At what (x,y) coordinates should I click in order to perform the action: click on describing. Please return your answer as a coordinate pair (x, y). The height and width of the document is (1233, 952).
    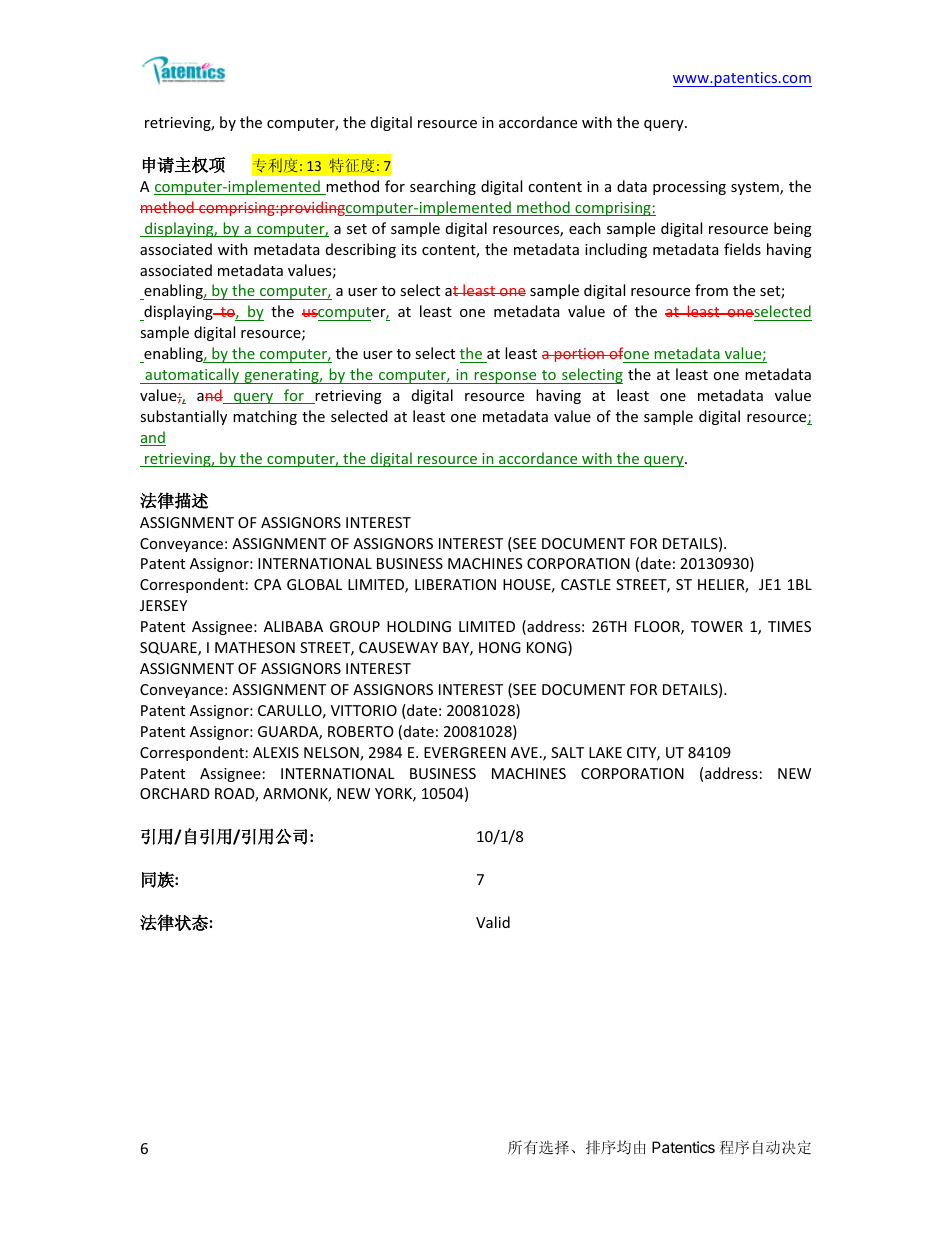
    Looking at the image, I should click on (361, 250).
